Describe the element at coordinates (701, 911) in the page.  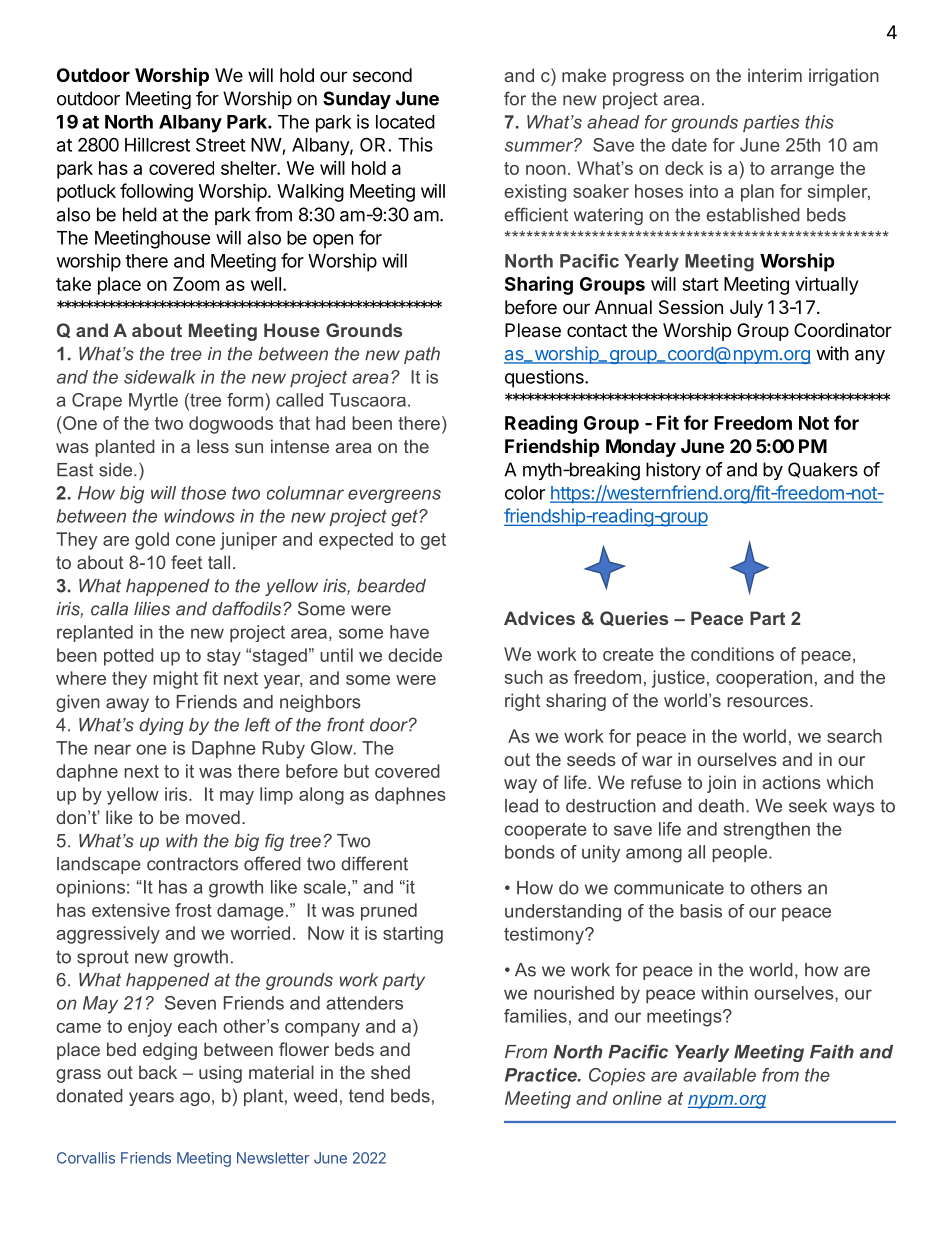
I see `basis` at that location.
